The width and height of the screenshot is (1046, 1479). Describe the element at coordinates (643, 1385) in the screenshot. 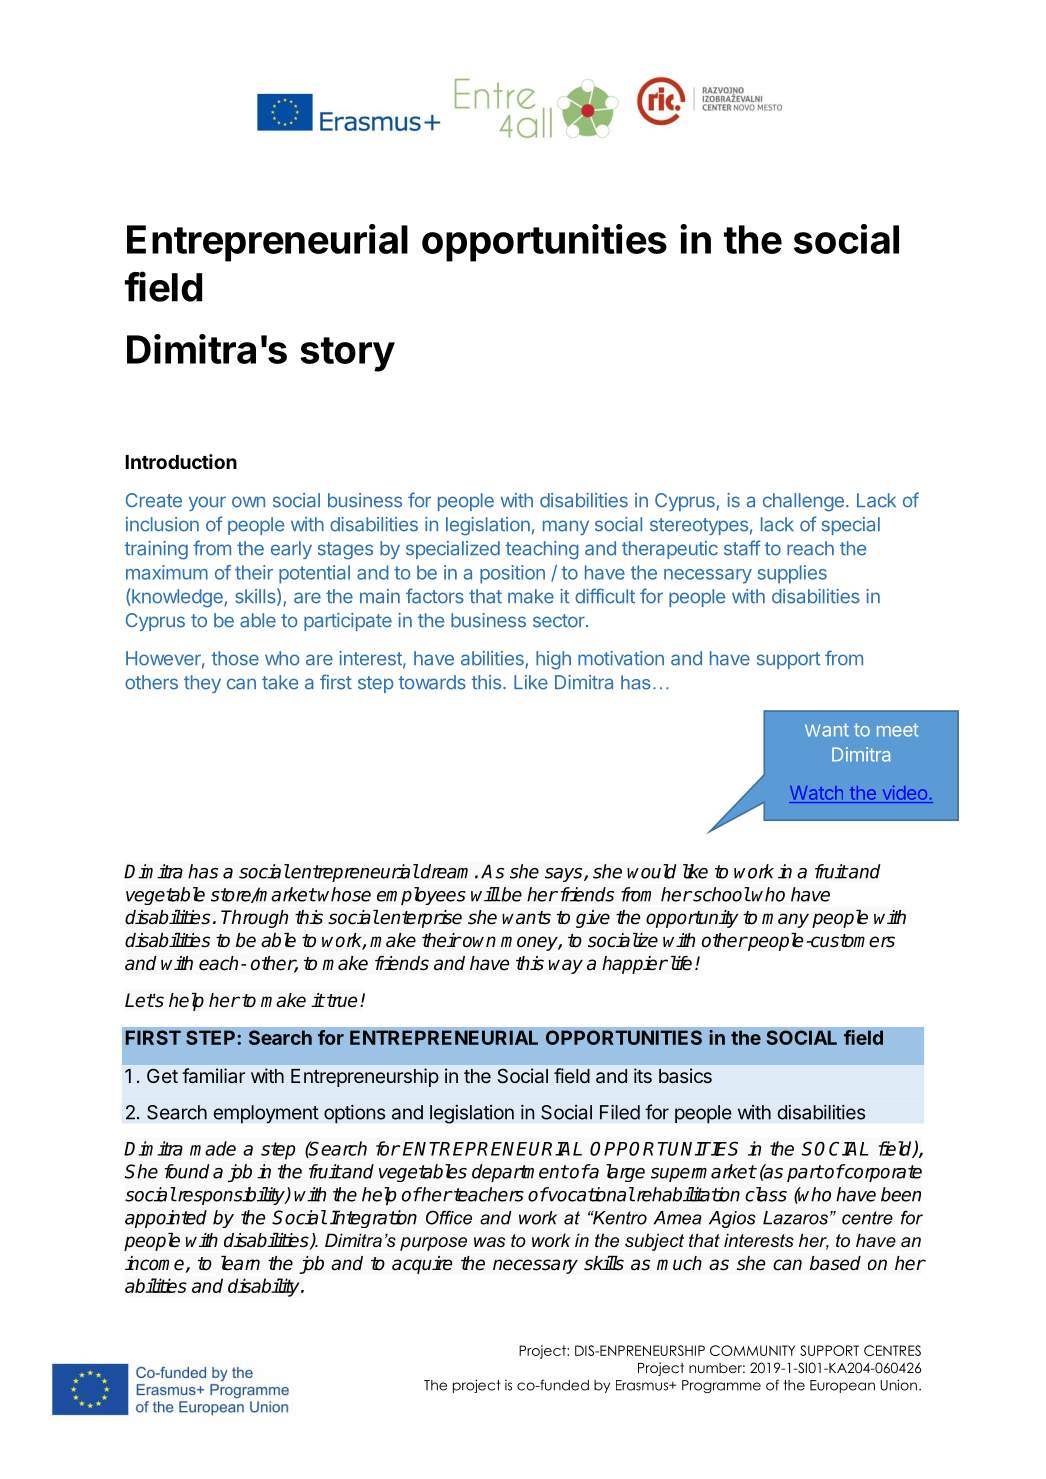

I see `Erasmus` at that location.
